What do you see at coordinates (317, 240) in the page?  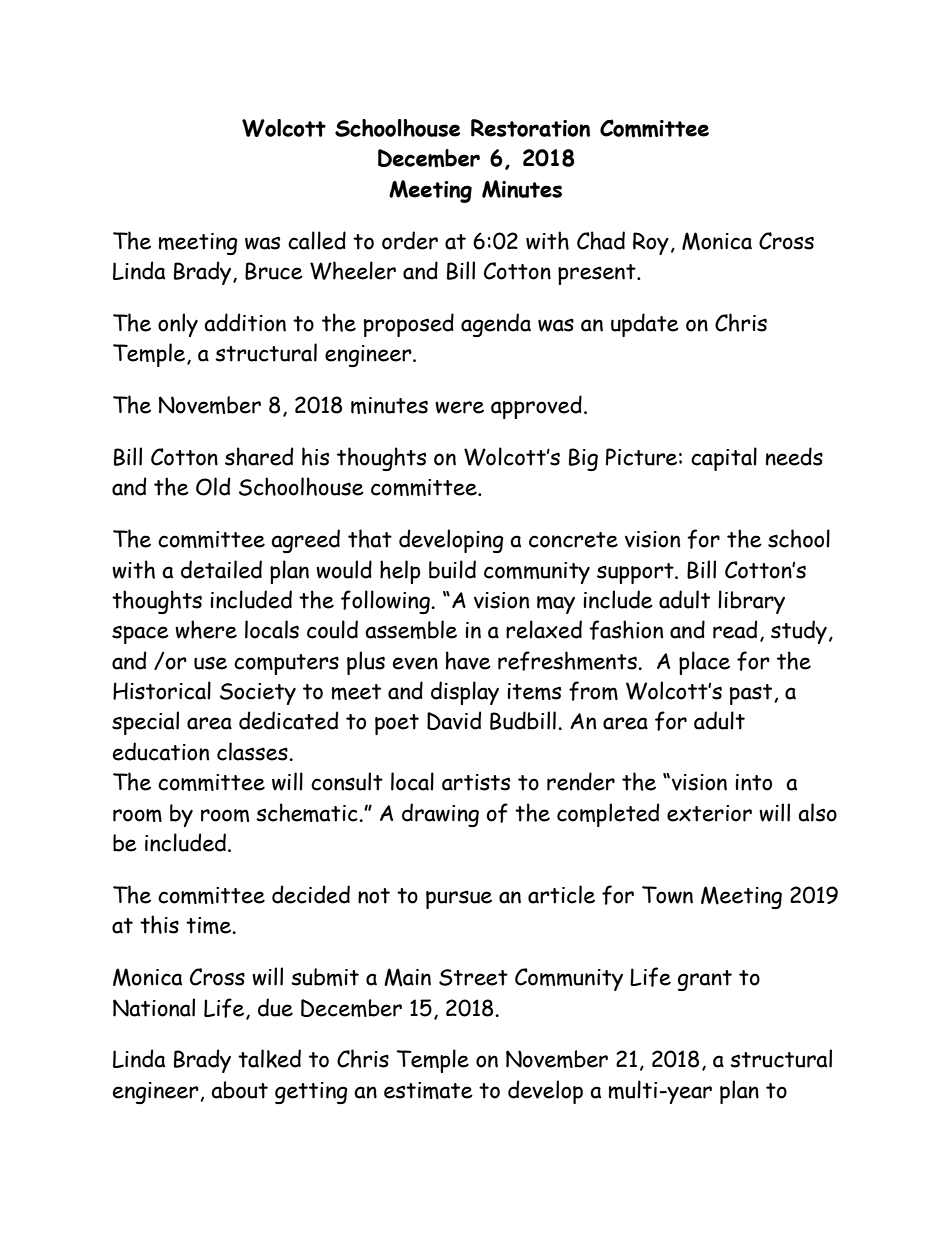 I see `called` at bounding box center [317, 240].
